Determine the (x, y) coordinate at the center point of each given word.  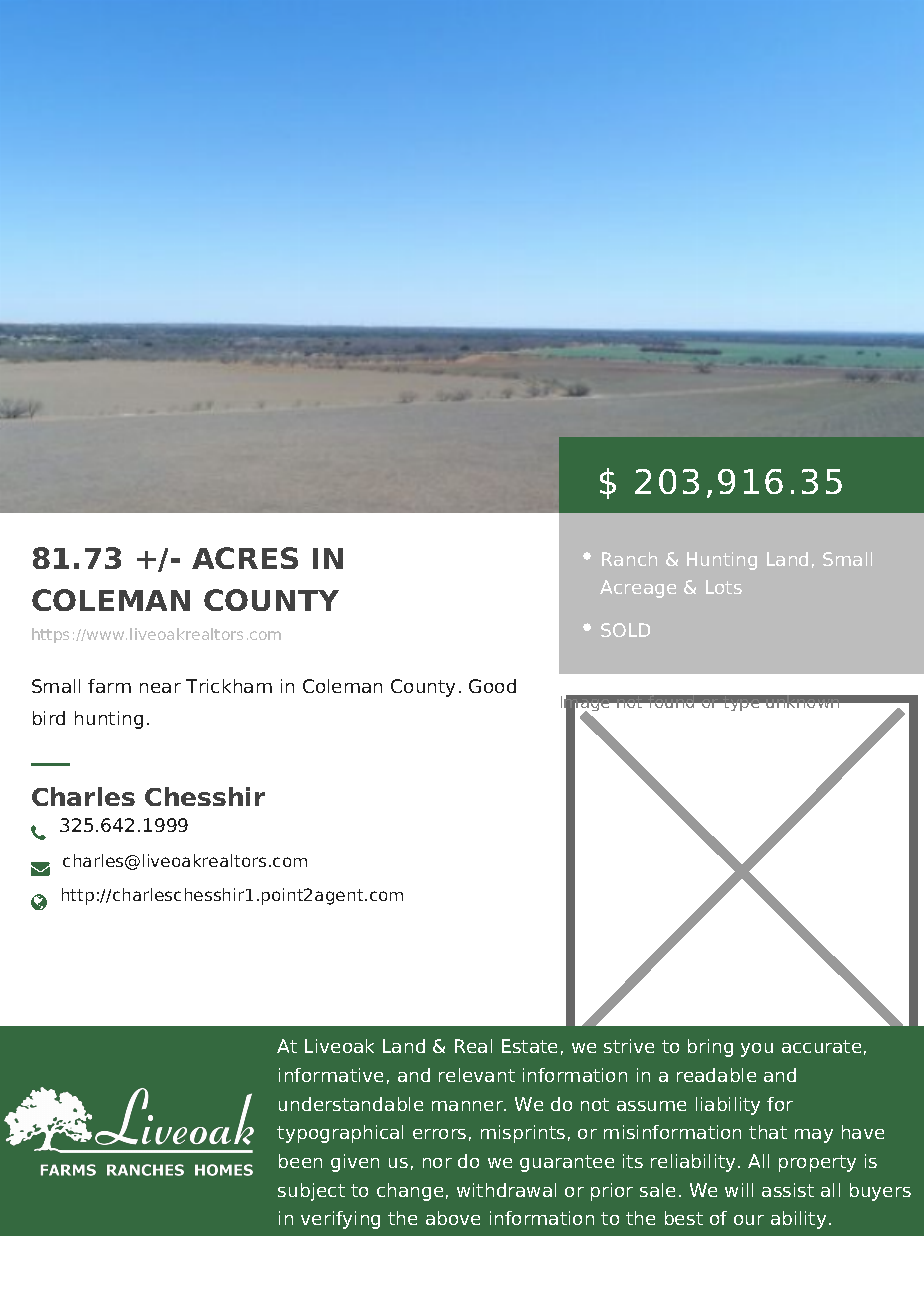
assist (788, 1190)
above (453, 1218)
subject (311, 1192)
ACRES (245, 558)
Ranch (629, 559)
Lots (724, 587)
